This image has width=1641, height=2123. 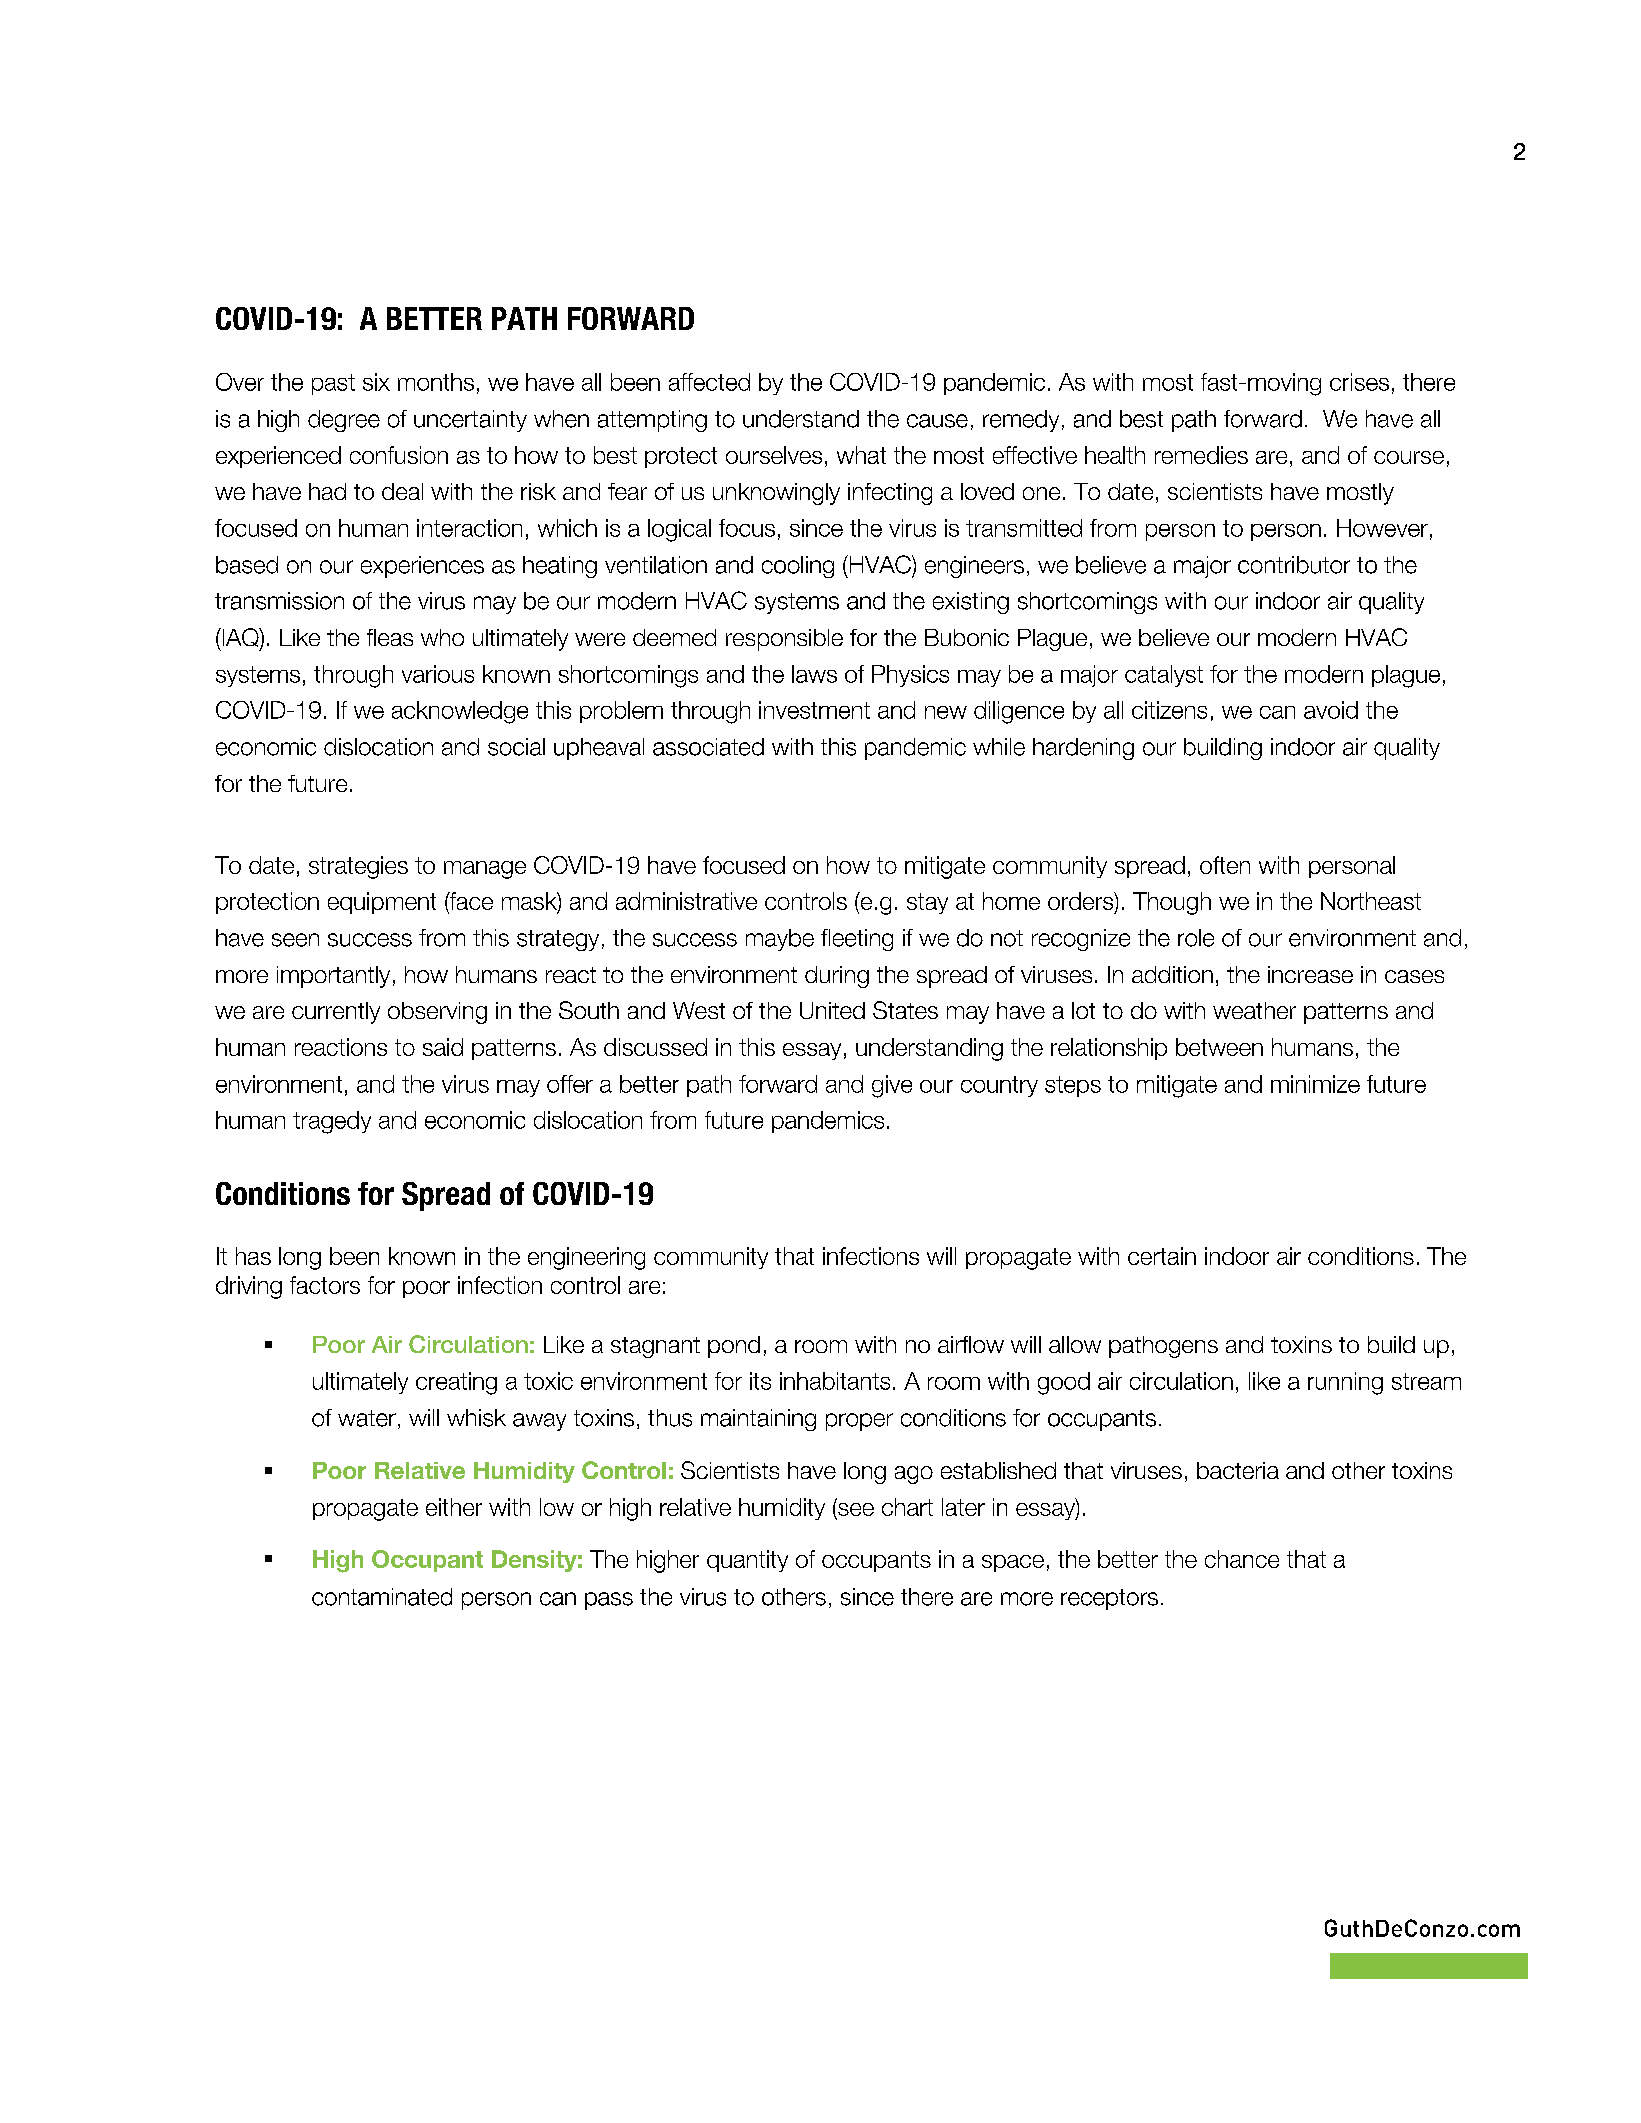 What do you see at coordinates (1359, 382) in the image?
I see `crises` at bounding box center [1359, 382].
